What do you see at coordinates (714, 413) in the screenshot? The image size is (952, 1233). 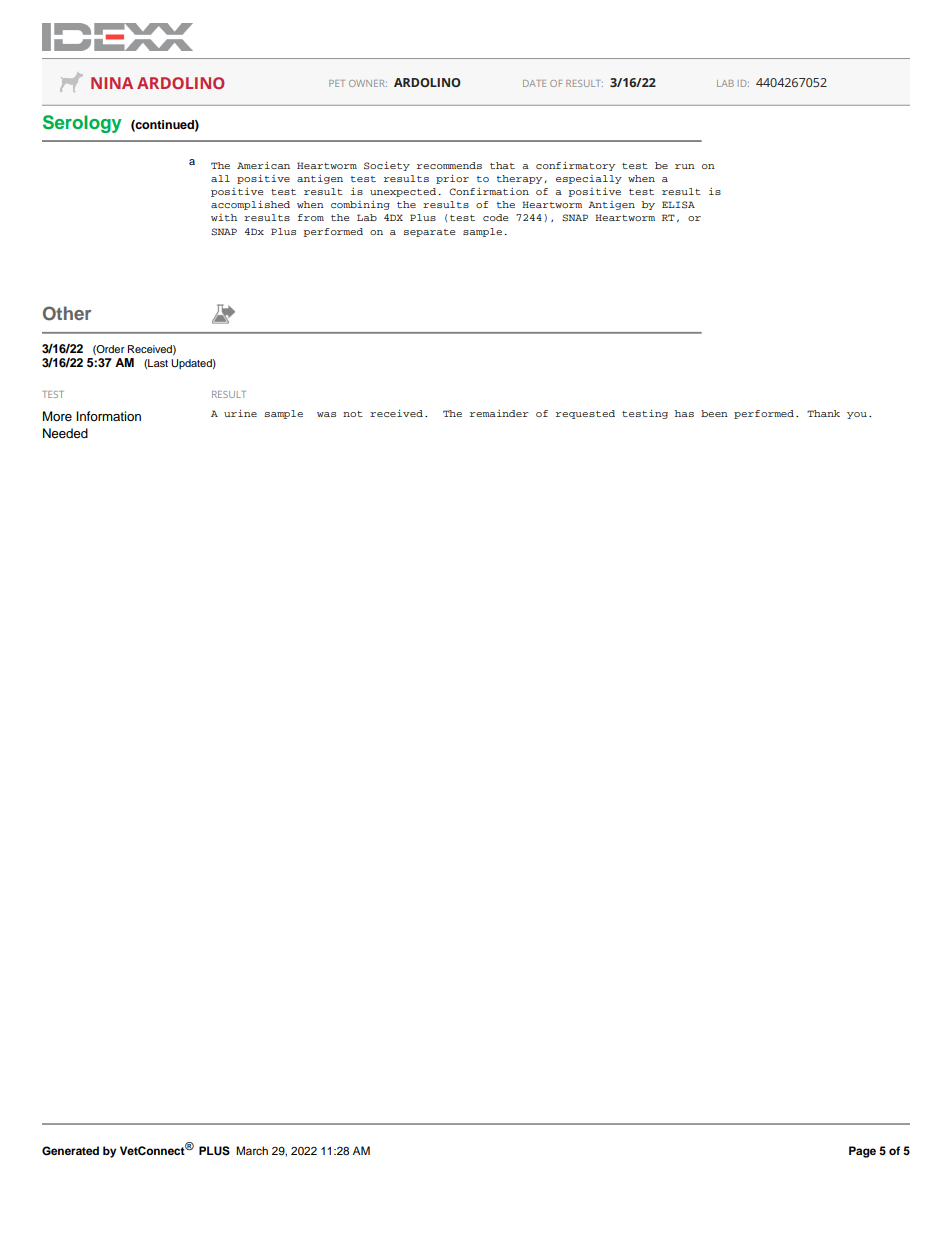 I see `been` at bounding box center [714, 413].
